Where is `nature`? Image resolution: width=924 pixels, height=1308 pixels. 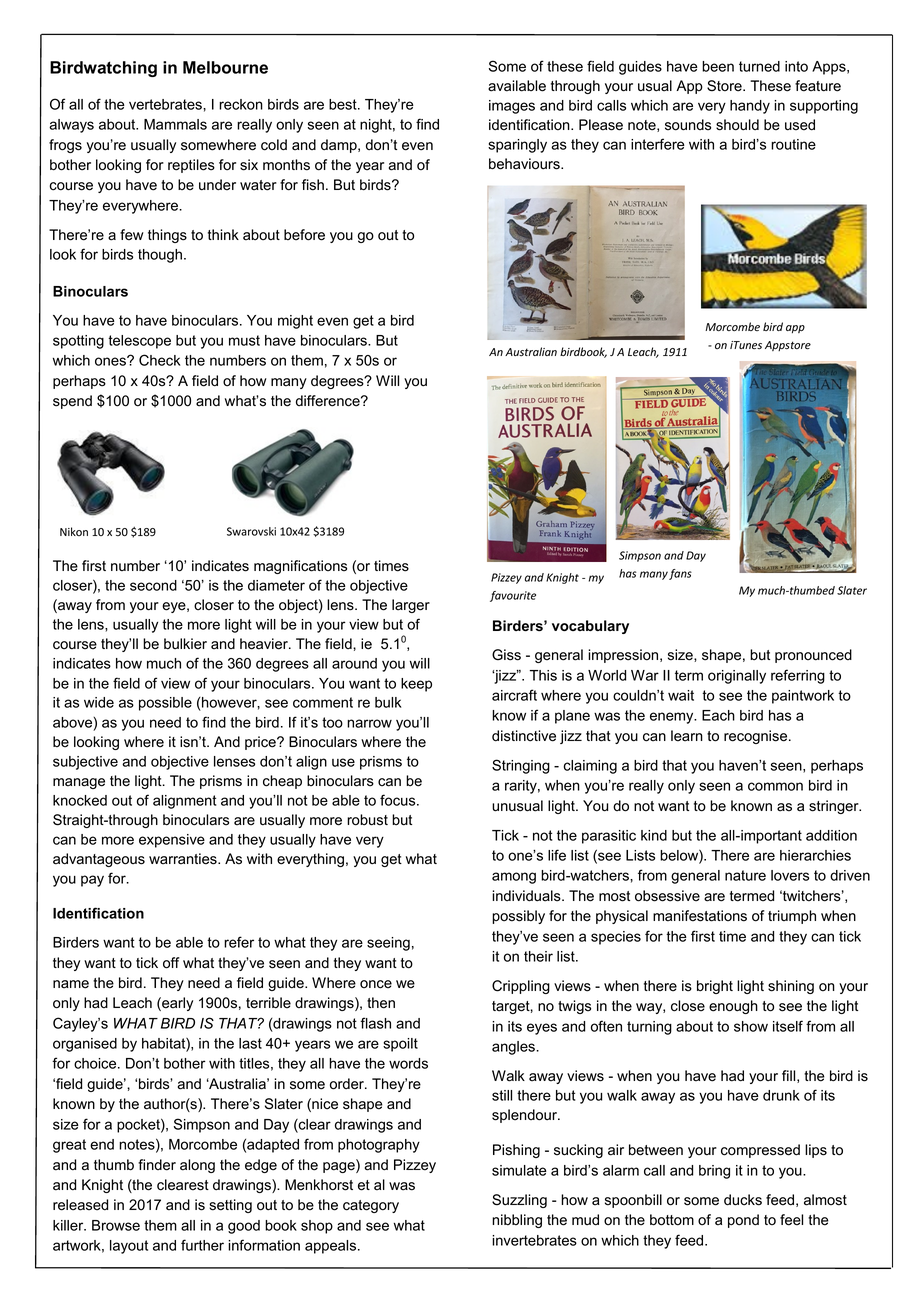 nature is located at coordinates (745, 875).
